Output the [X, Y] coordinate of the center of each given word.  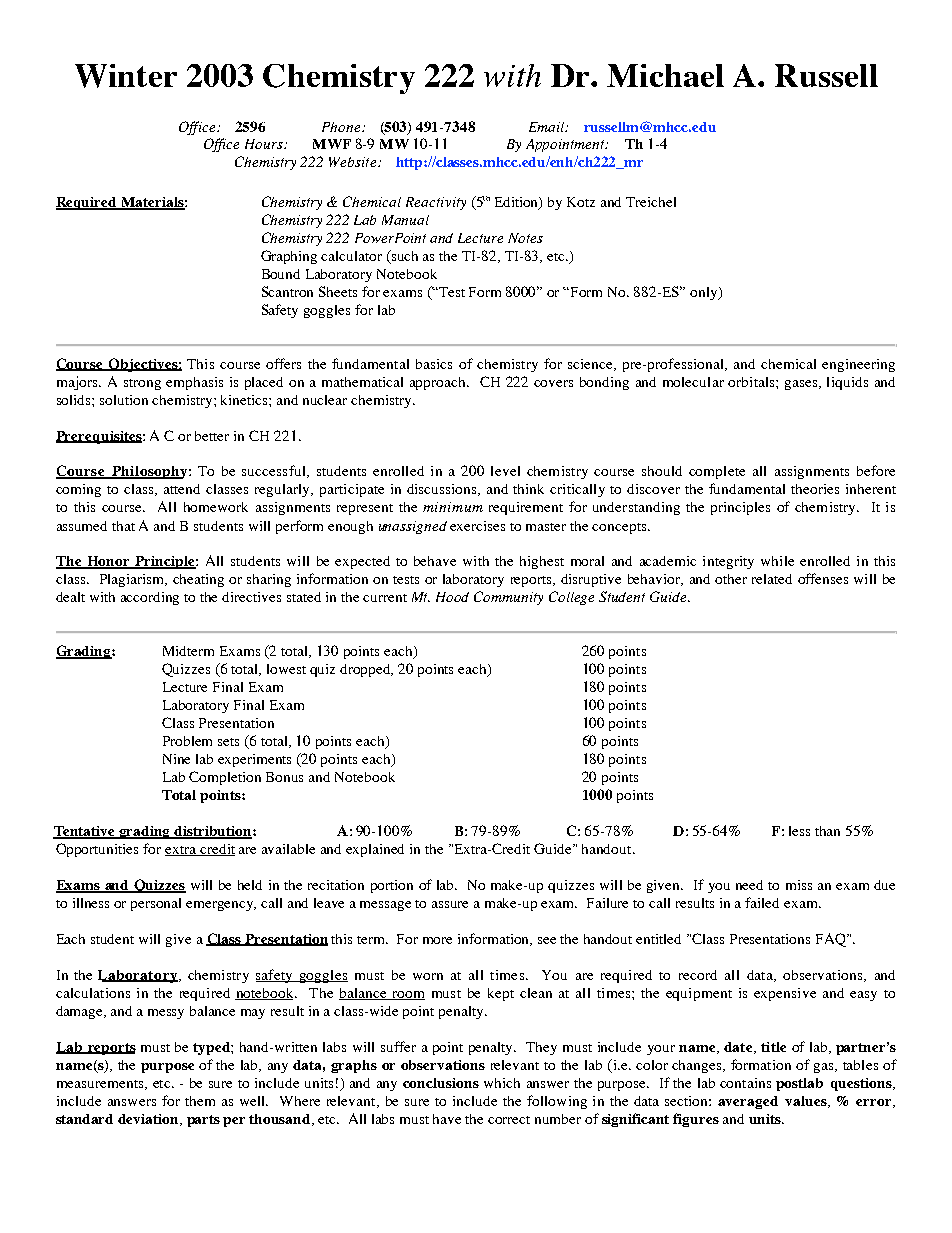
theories [815, 489]
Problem [187, 741]
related [772, 579]
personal [156, 904]
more [437, 940]
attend [182, 489]
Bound [281, 274]
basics [434, 364]
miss [799, 885]
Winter [126, 76]
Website [354, 162]
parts [203, 1121]
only [705, 293]
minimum [453, 507]
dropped [366, 670]
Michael [665, 75]
